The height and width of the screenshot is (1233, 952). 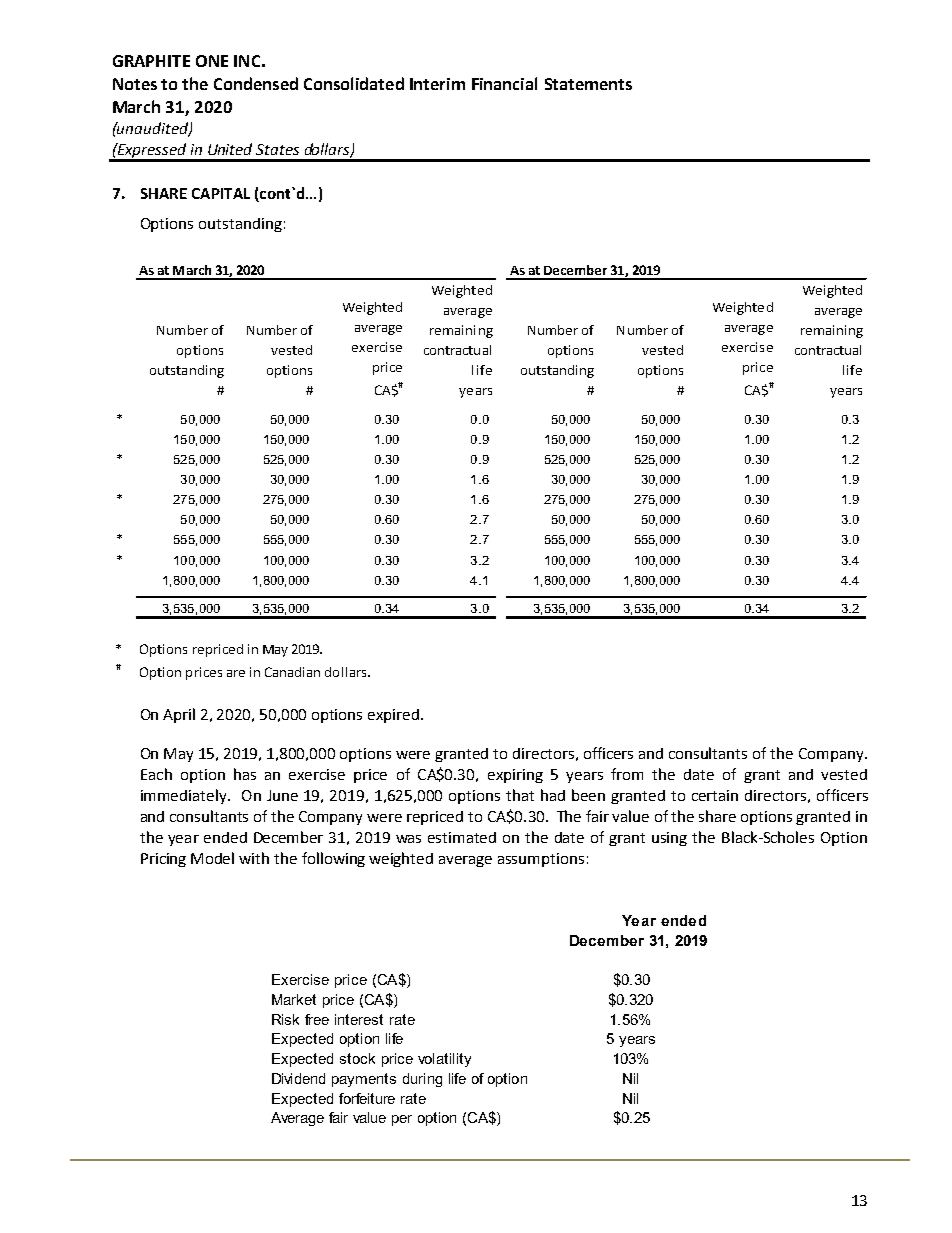 I want to click on Statements, so click(x=588, y=84).
